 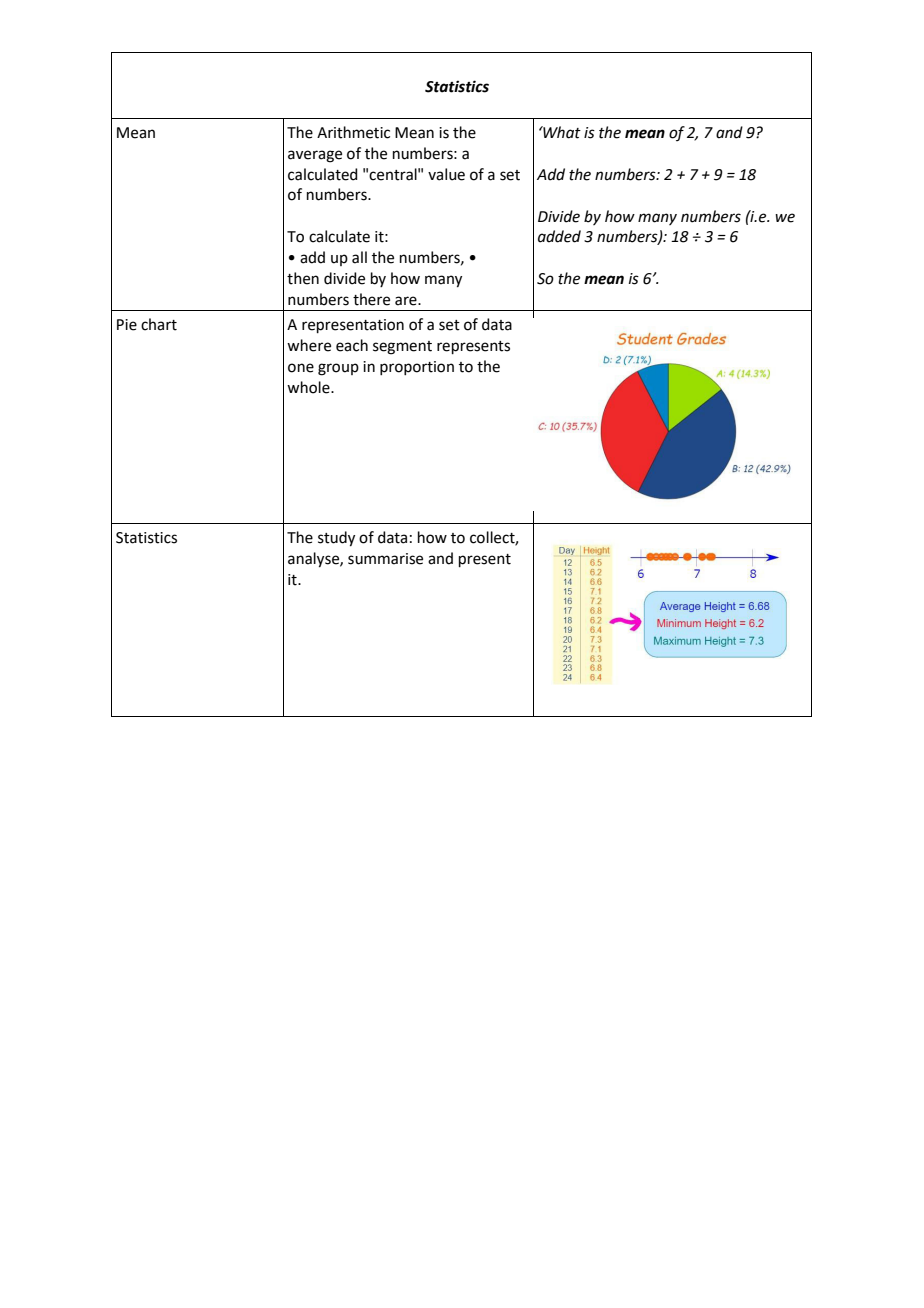 What do you see at coordinates (446, 174) in the page?
I see `value` at bounding box center [446, 174].
